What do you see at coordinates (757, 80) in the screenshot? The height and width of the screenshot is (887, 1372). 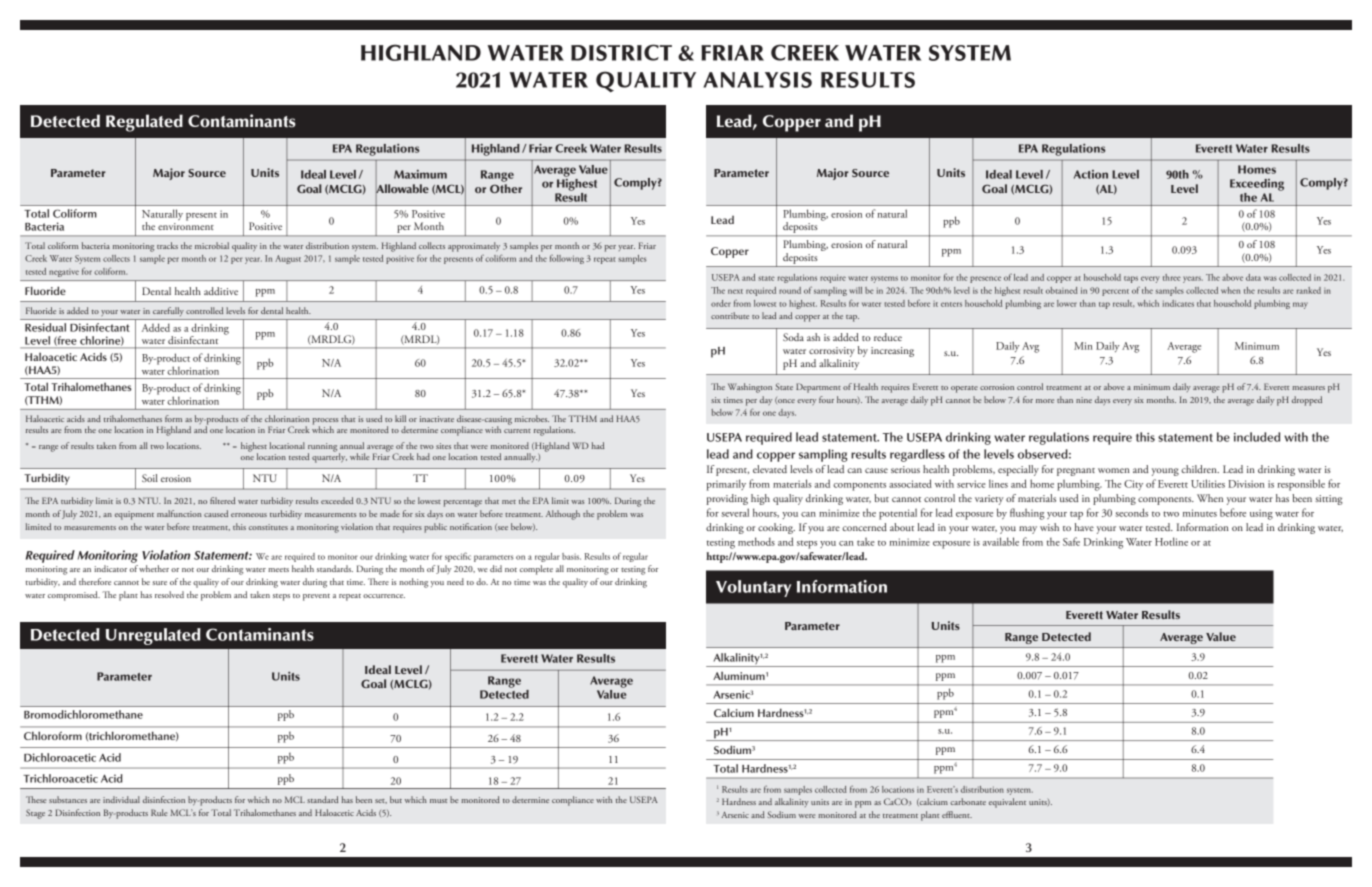 I see `ANALYSIS` at bounding box center [757, 80].
